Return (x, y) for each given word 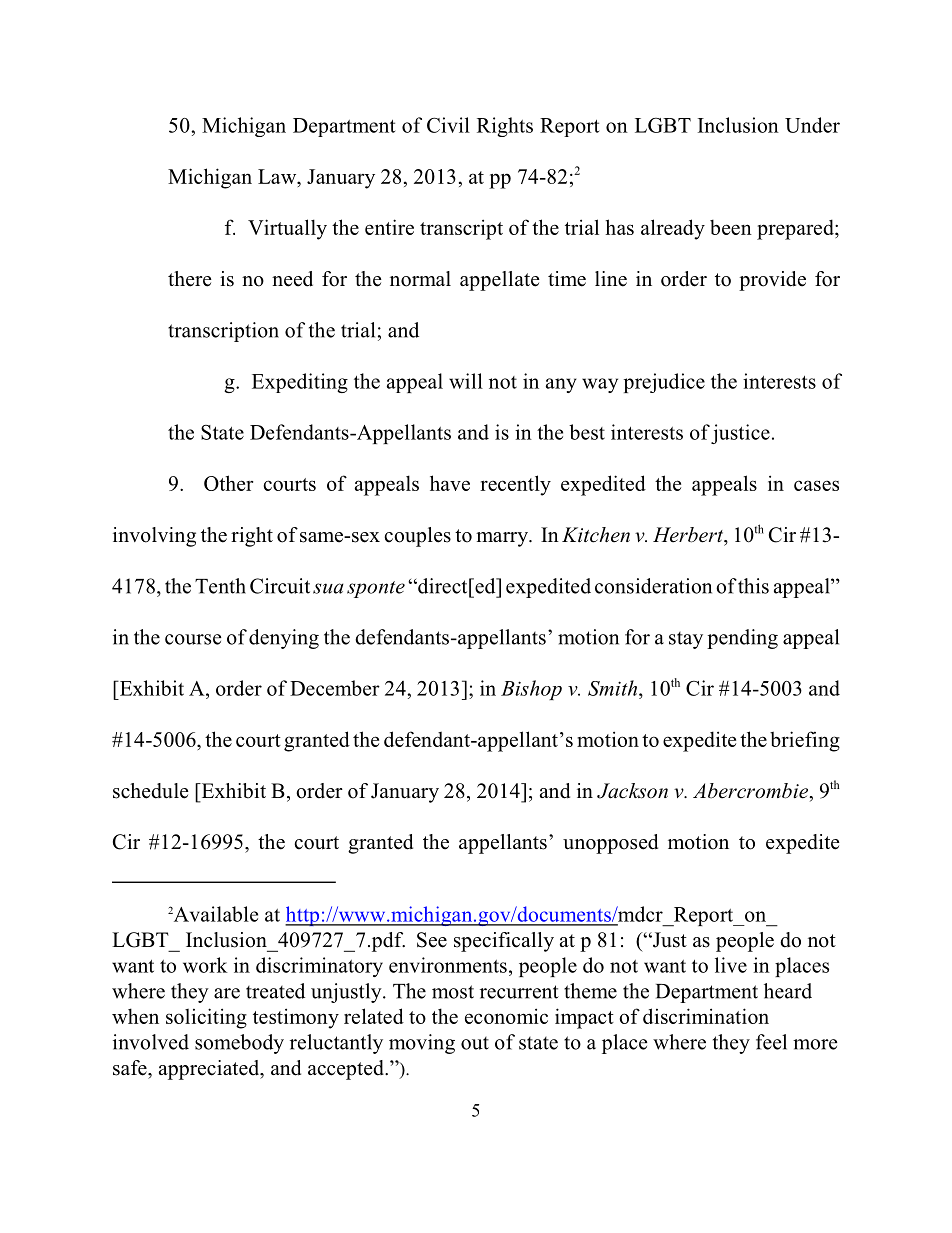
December (335, 688)
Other (228, 483)
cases (816, 485)
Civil (448, 125)
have (450, 483)
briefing (805, 741)
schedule (151, 791)
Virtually (287, 229)
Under (812, 125)
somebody (239, 1044)
